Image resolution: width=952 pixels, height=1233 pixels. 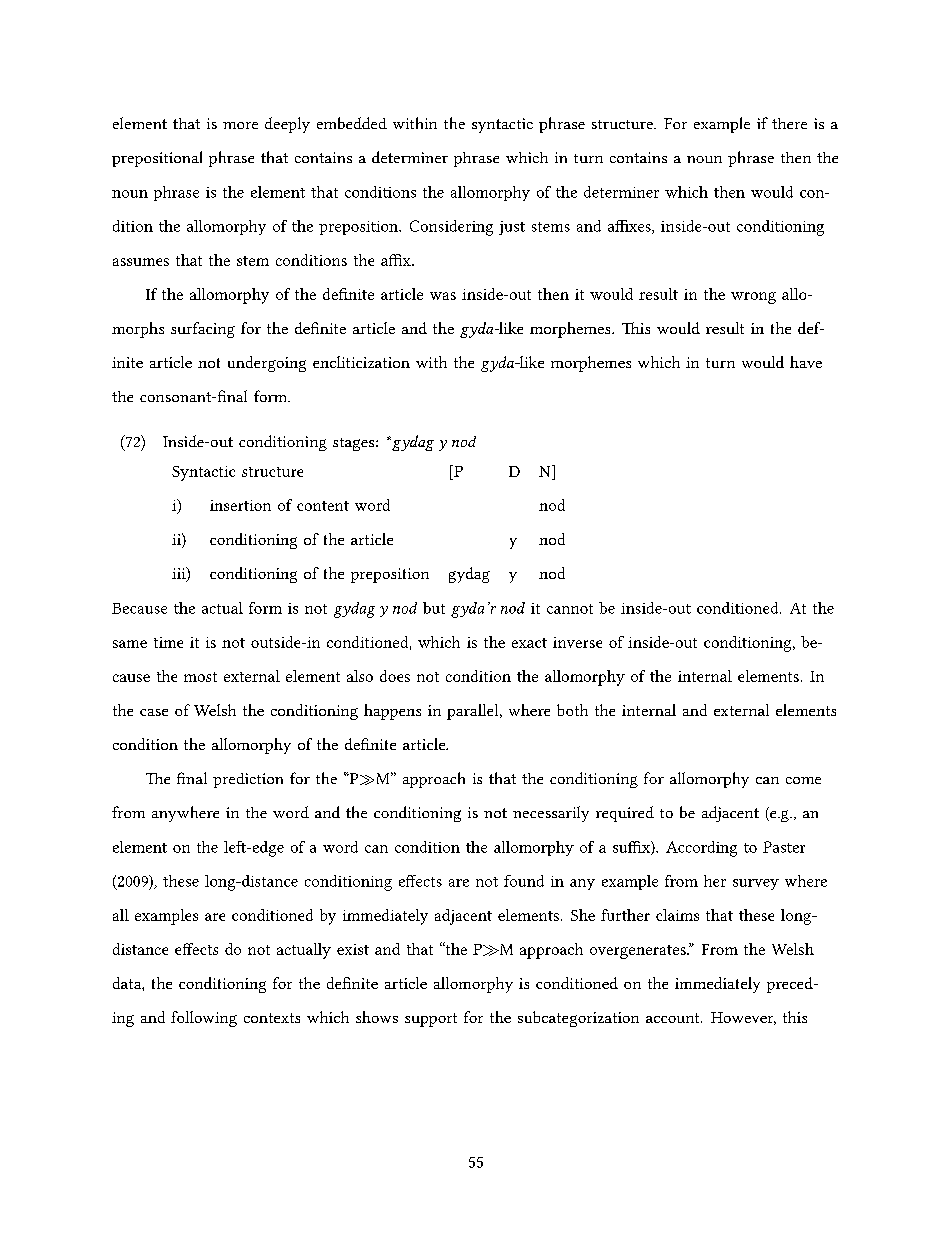 What do you see at coordinates (240, 125) in the screenshot?
I see `more` at bounding box center [240, 125].
